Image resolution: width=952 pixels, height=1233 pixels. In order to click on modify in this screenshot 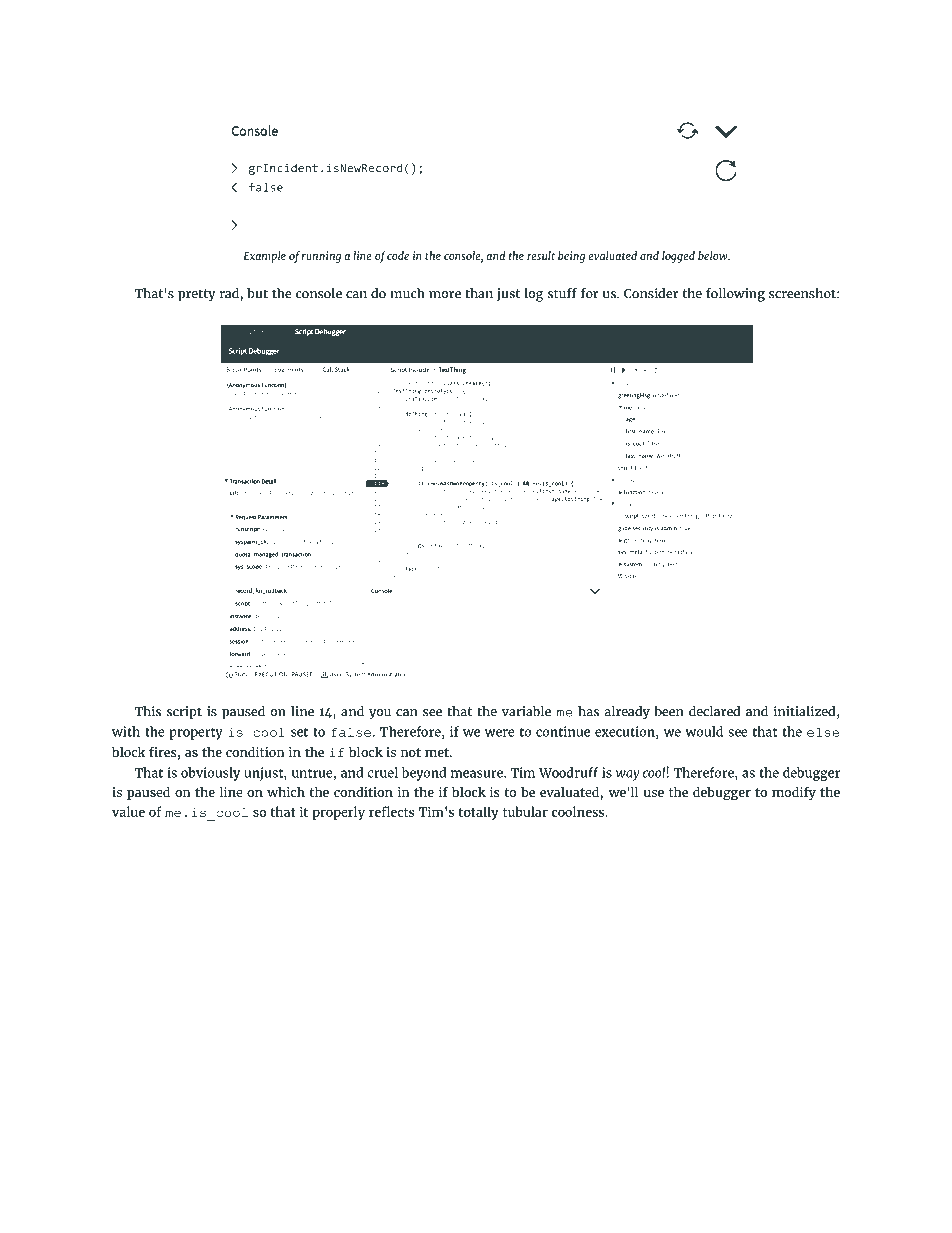, I will do `click(794, 793)`.
